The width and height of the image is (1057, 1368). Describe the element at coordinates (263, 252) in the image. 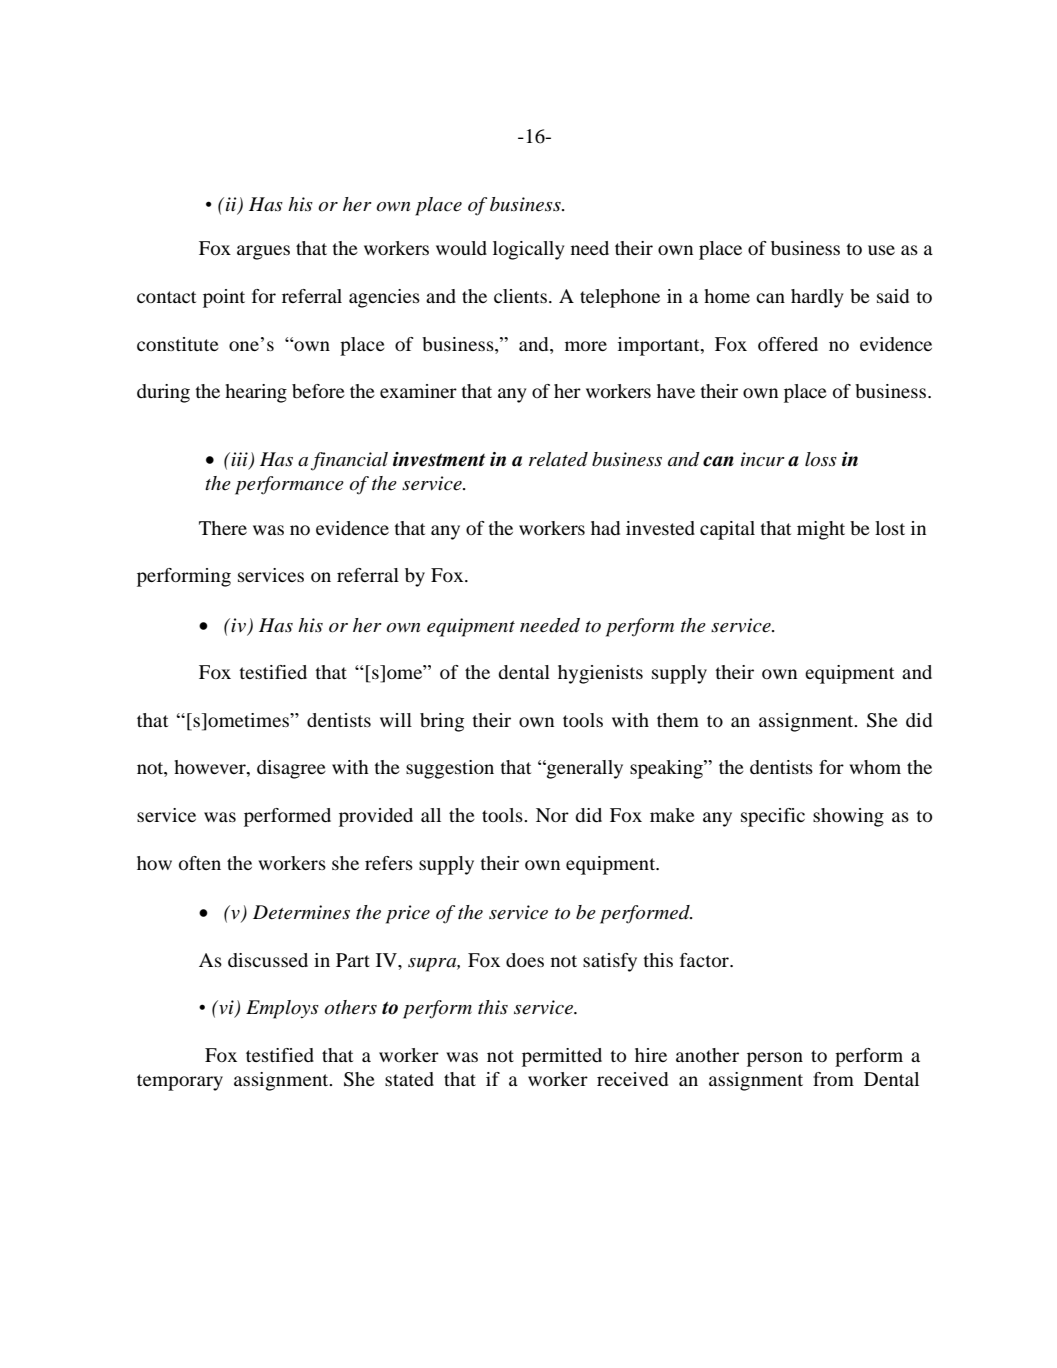

I see `argues` at that location.
